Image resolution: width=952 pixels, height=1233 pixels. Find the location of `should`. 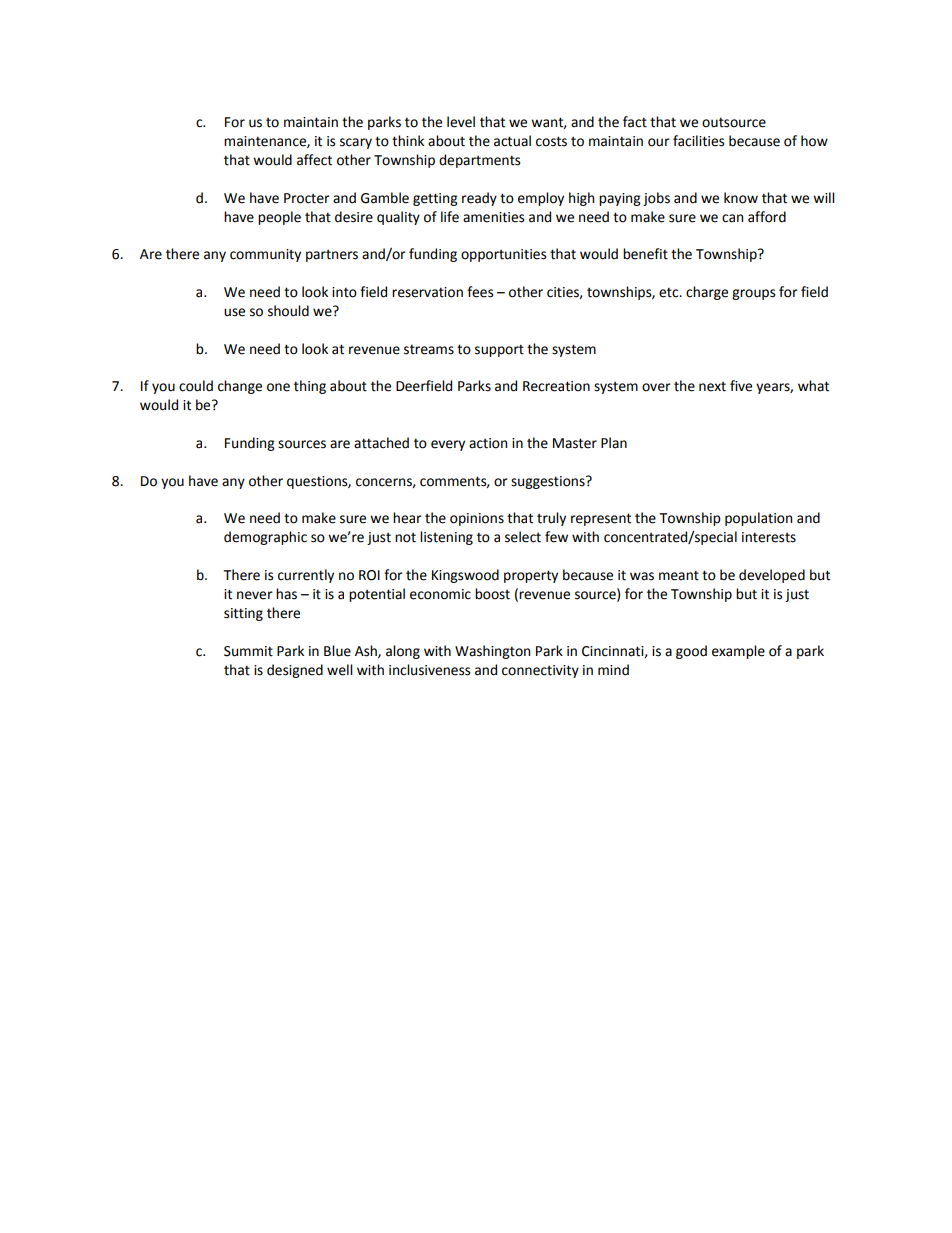

should is located at coordinates (288, 311).
